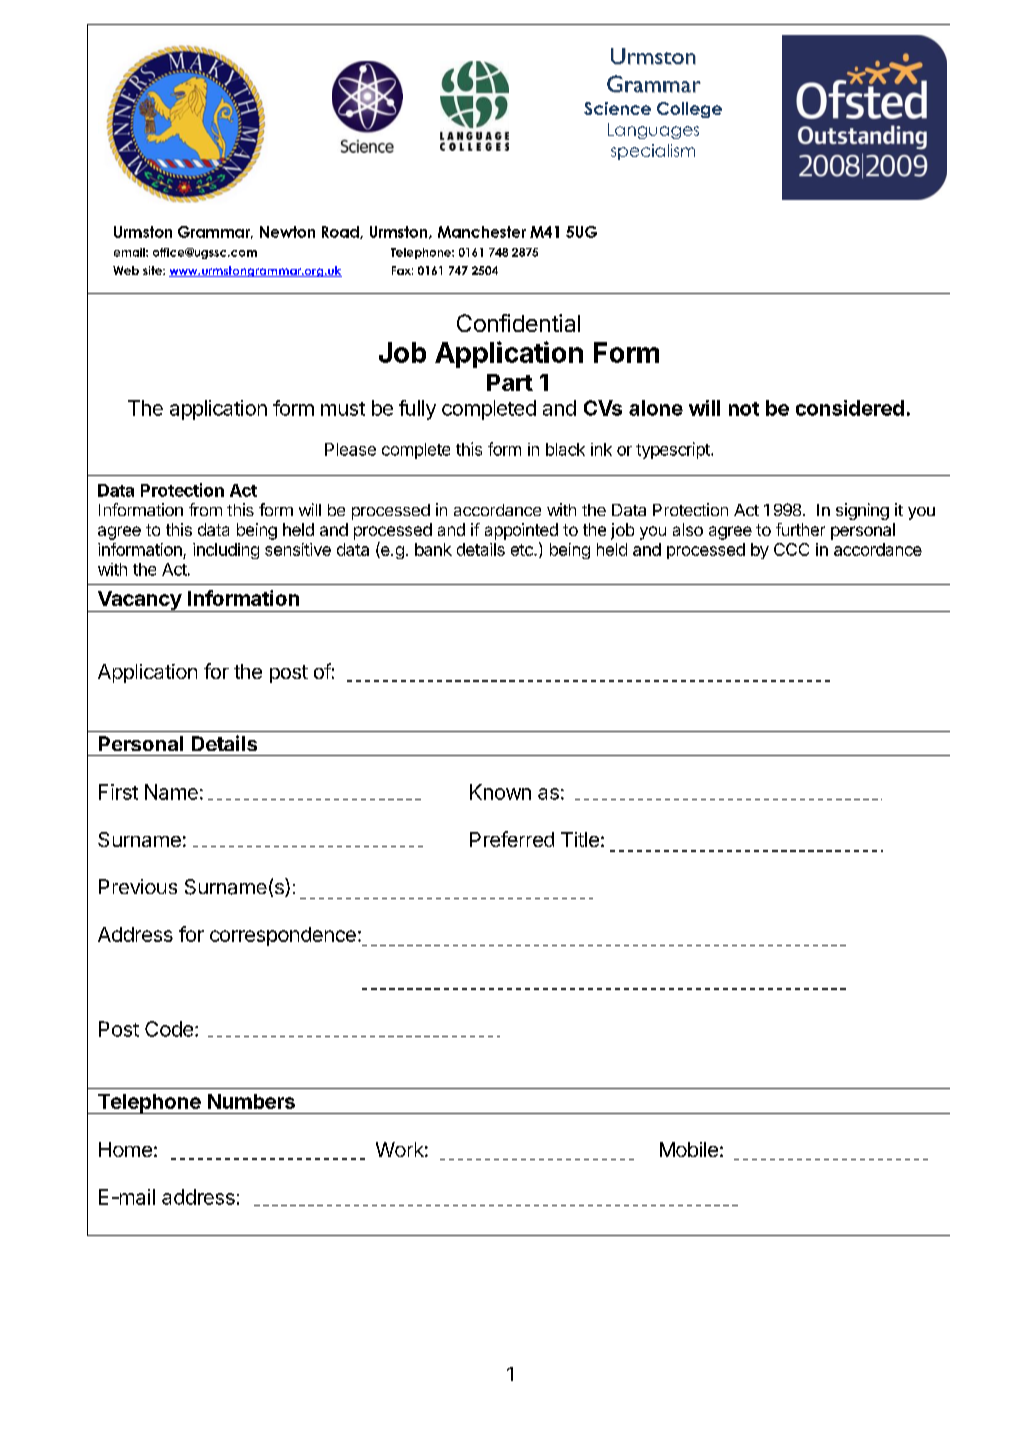 The image size is (1023, 1446). I want to click on Manchester, so click(482, 232).
